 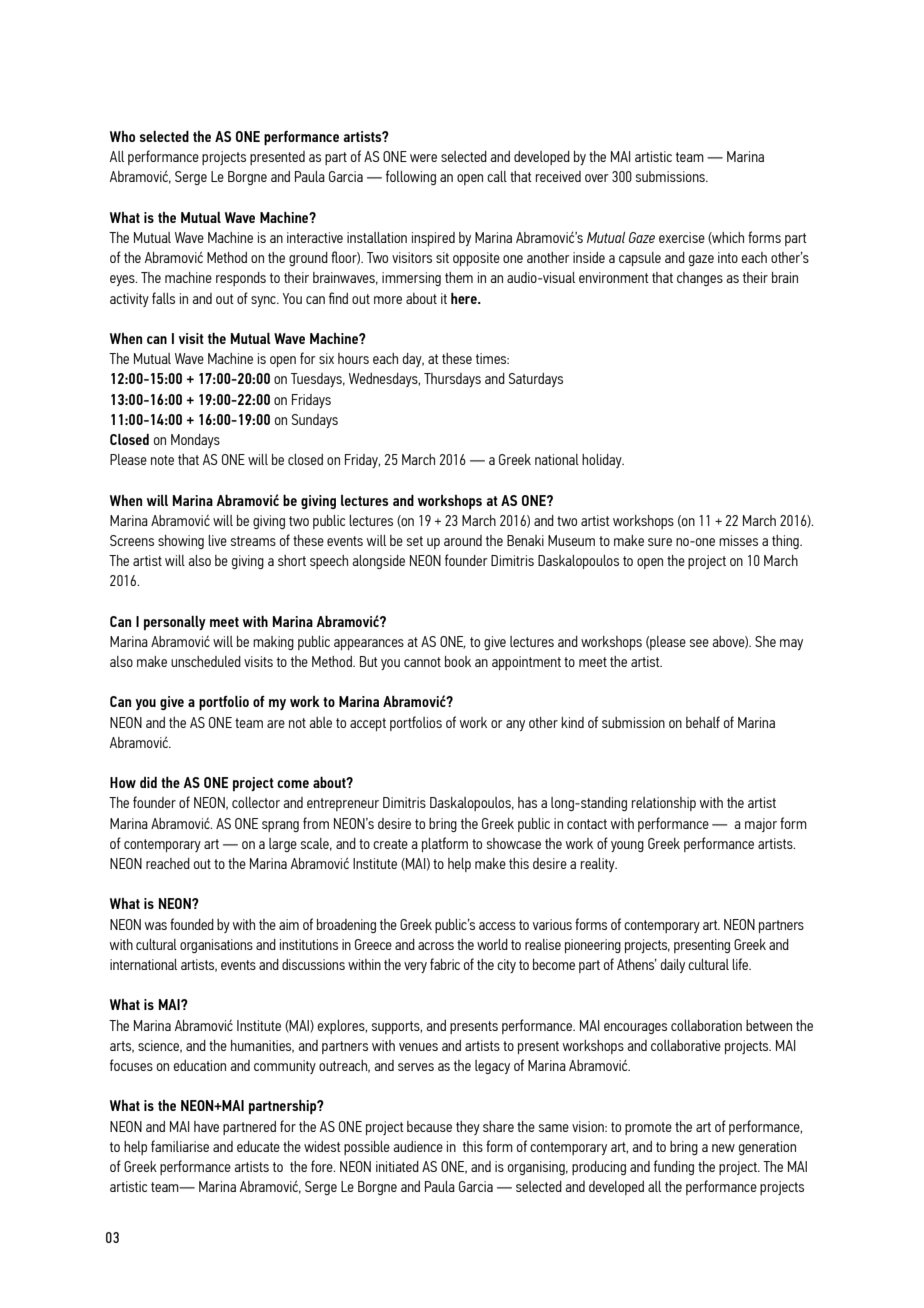 What do you see at coordinates (206, 1126) in the page?
I see `have` at bounding box center [206, 1126].
